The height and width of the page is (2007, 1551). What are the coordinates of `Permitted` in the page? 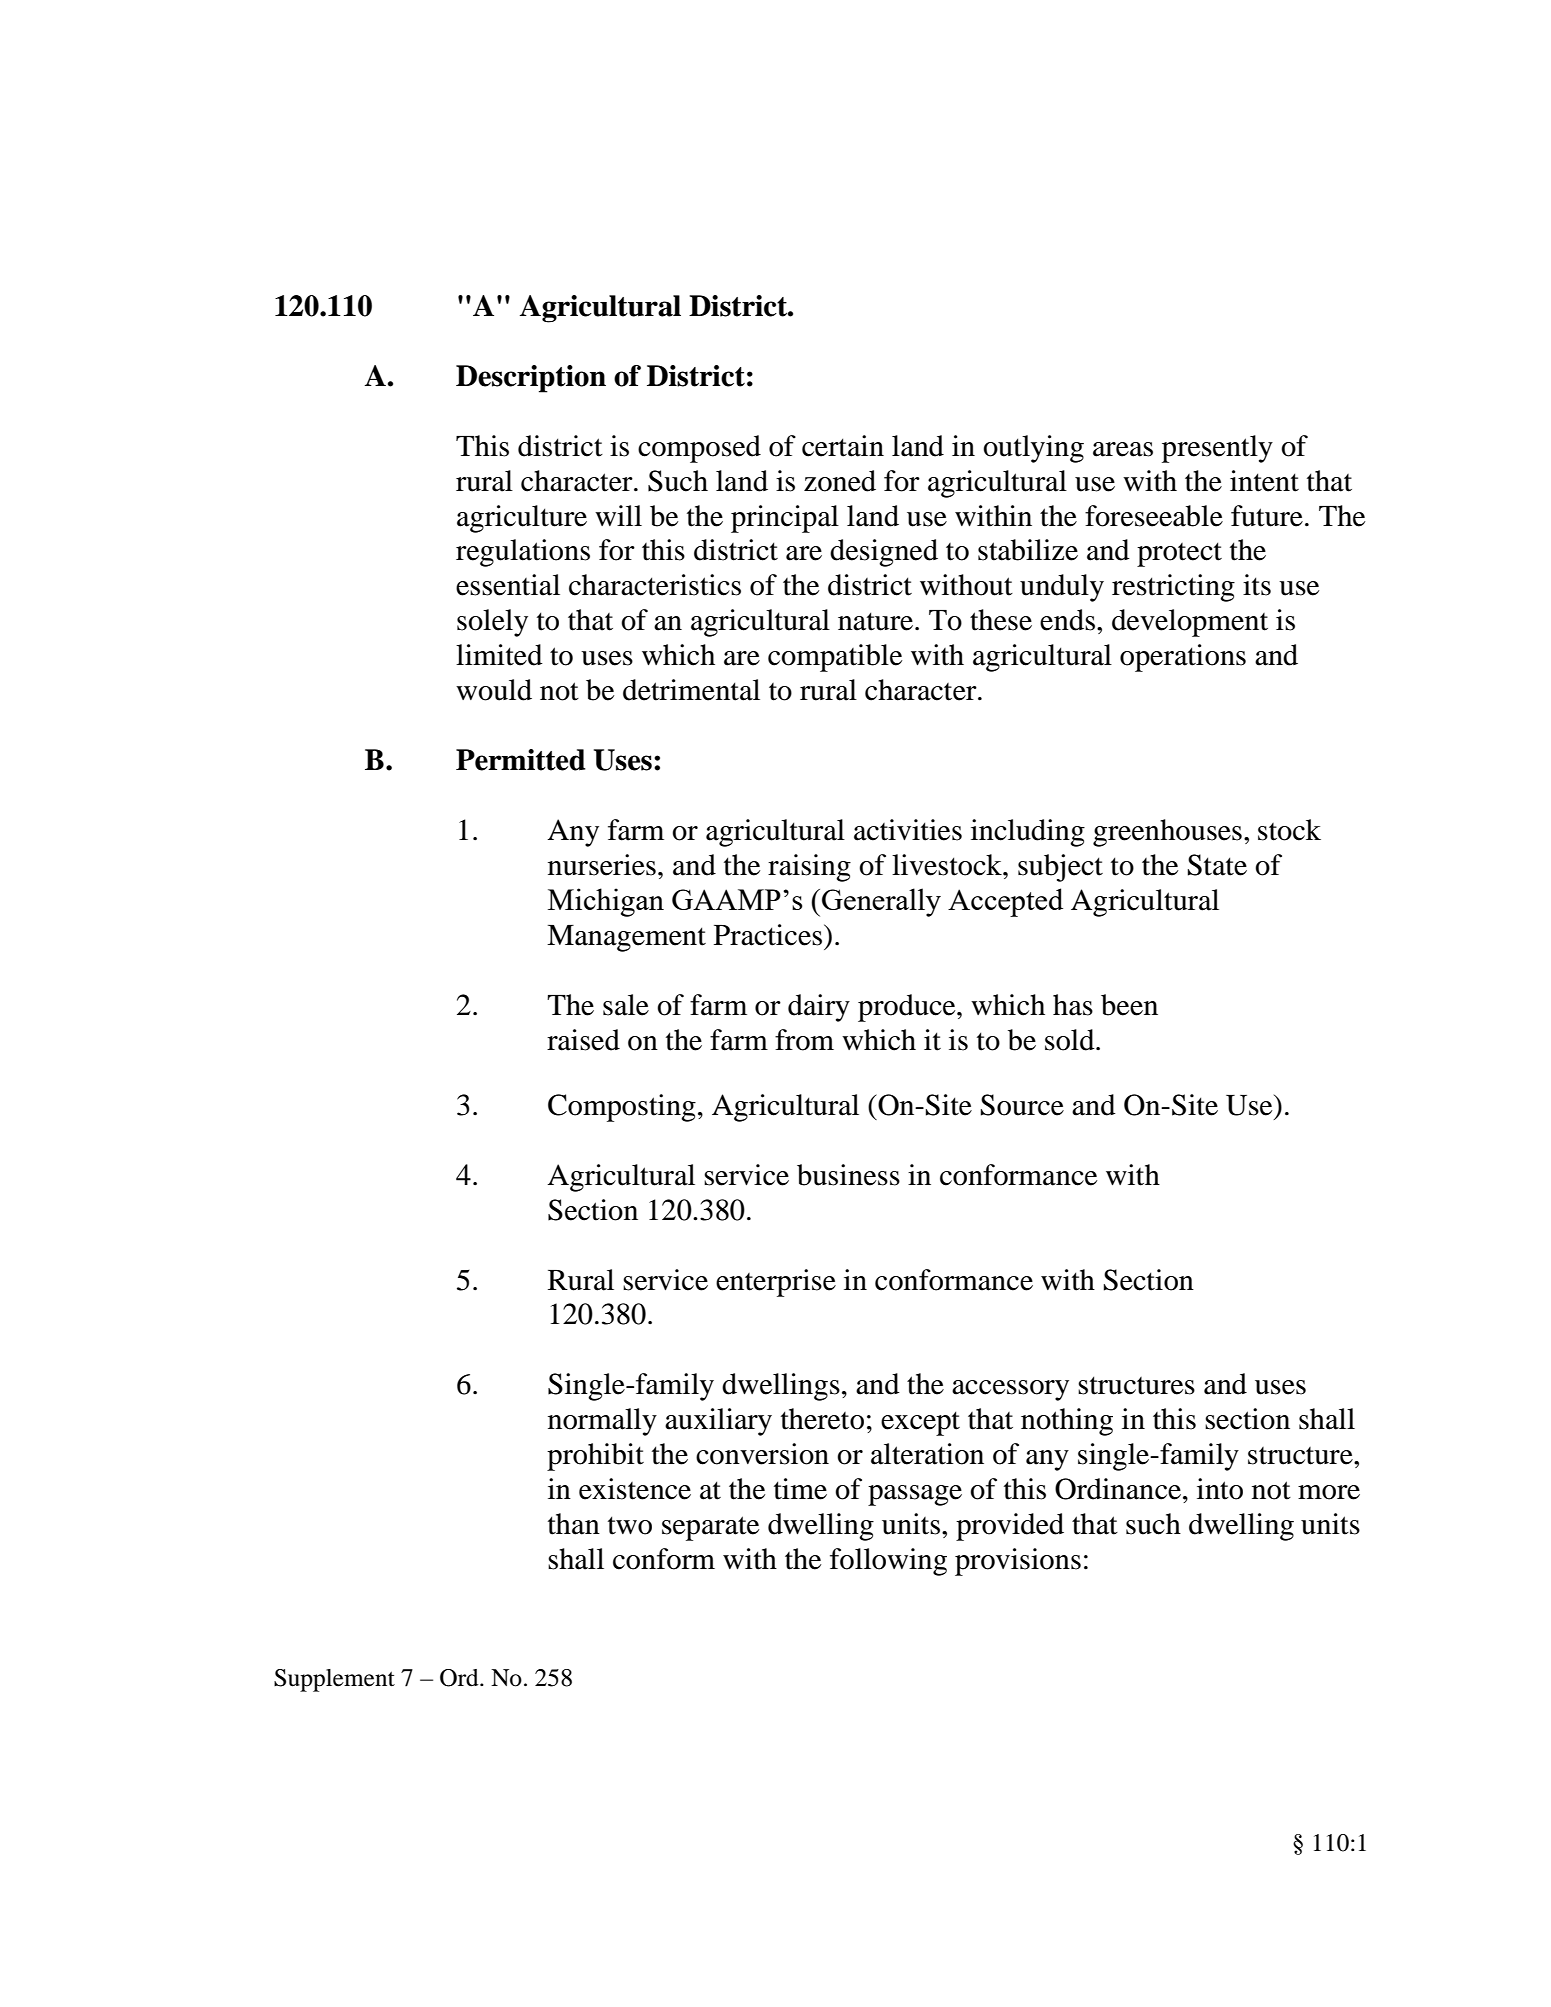 It's located at (521, 760).
